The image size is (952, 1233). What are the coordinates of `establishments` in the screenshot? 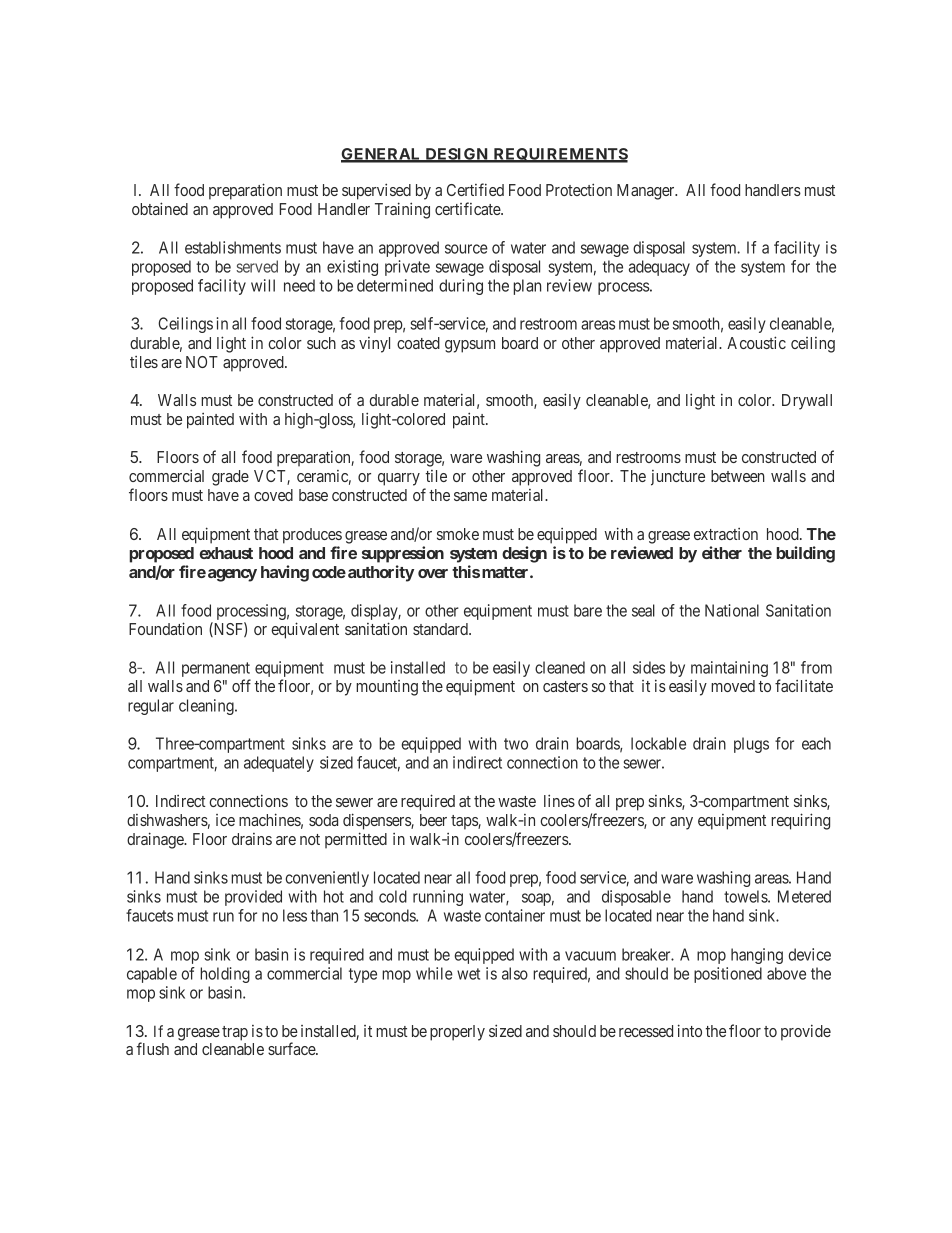 It's located at (233, 247).
